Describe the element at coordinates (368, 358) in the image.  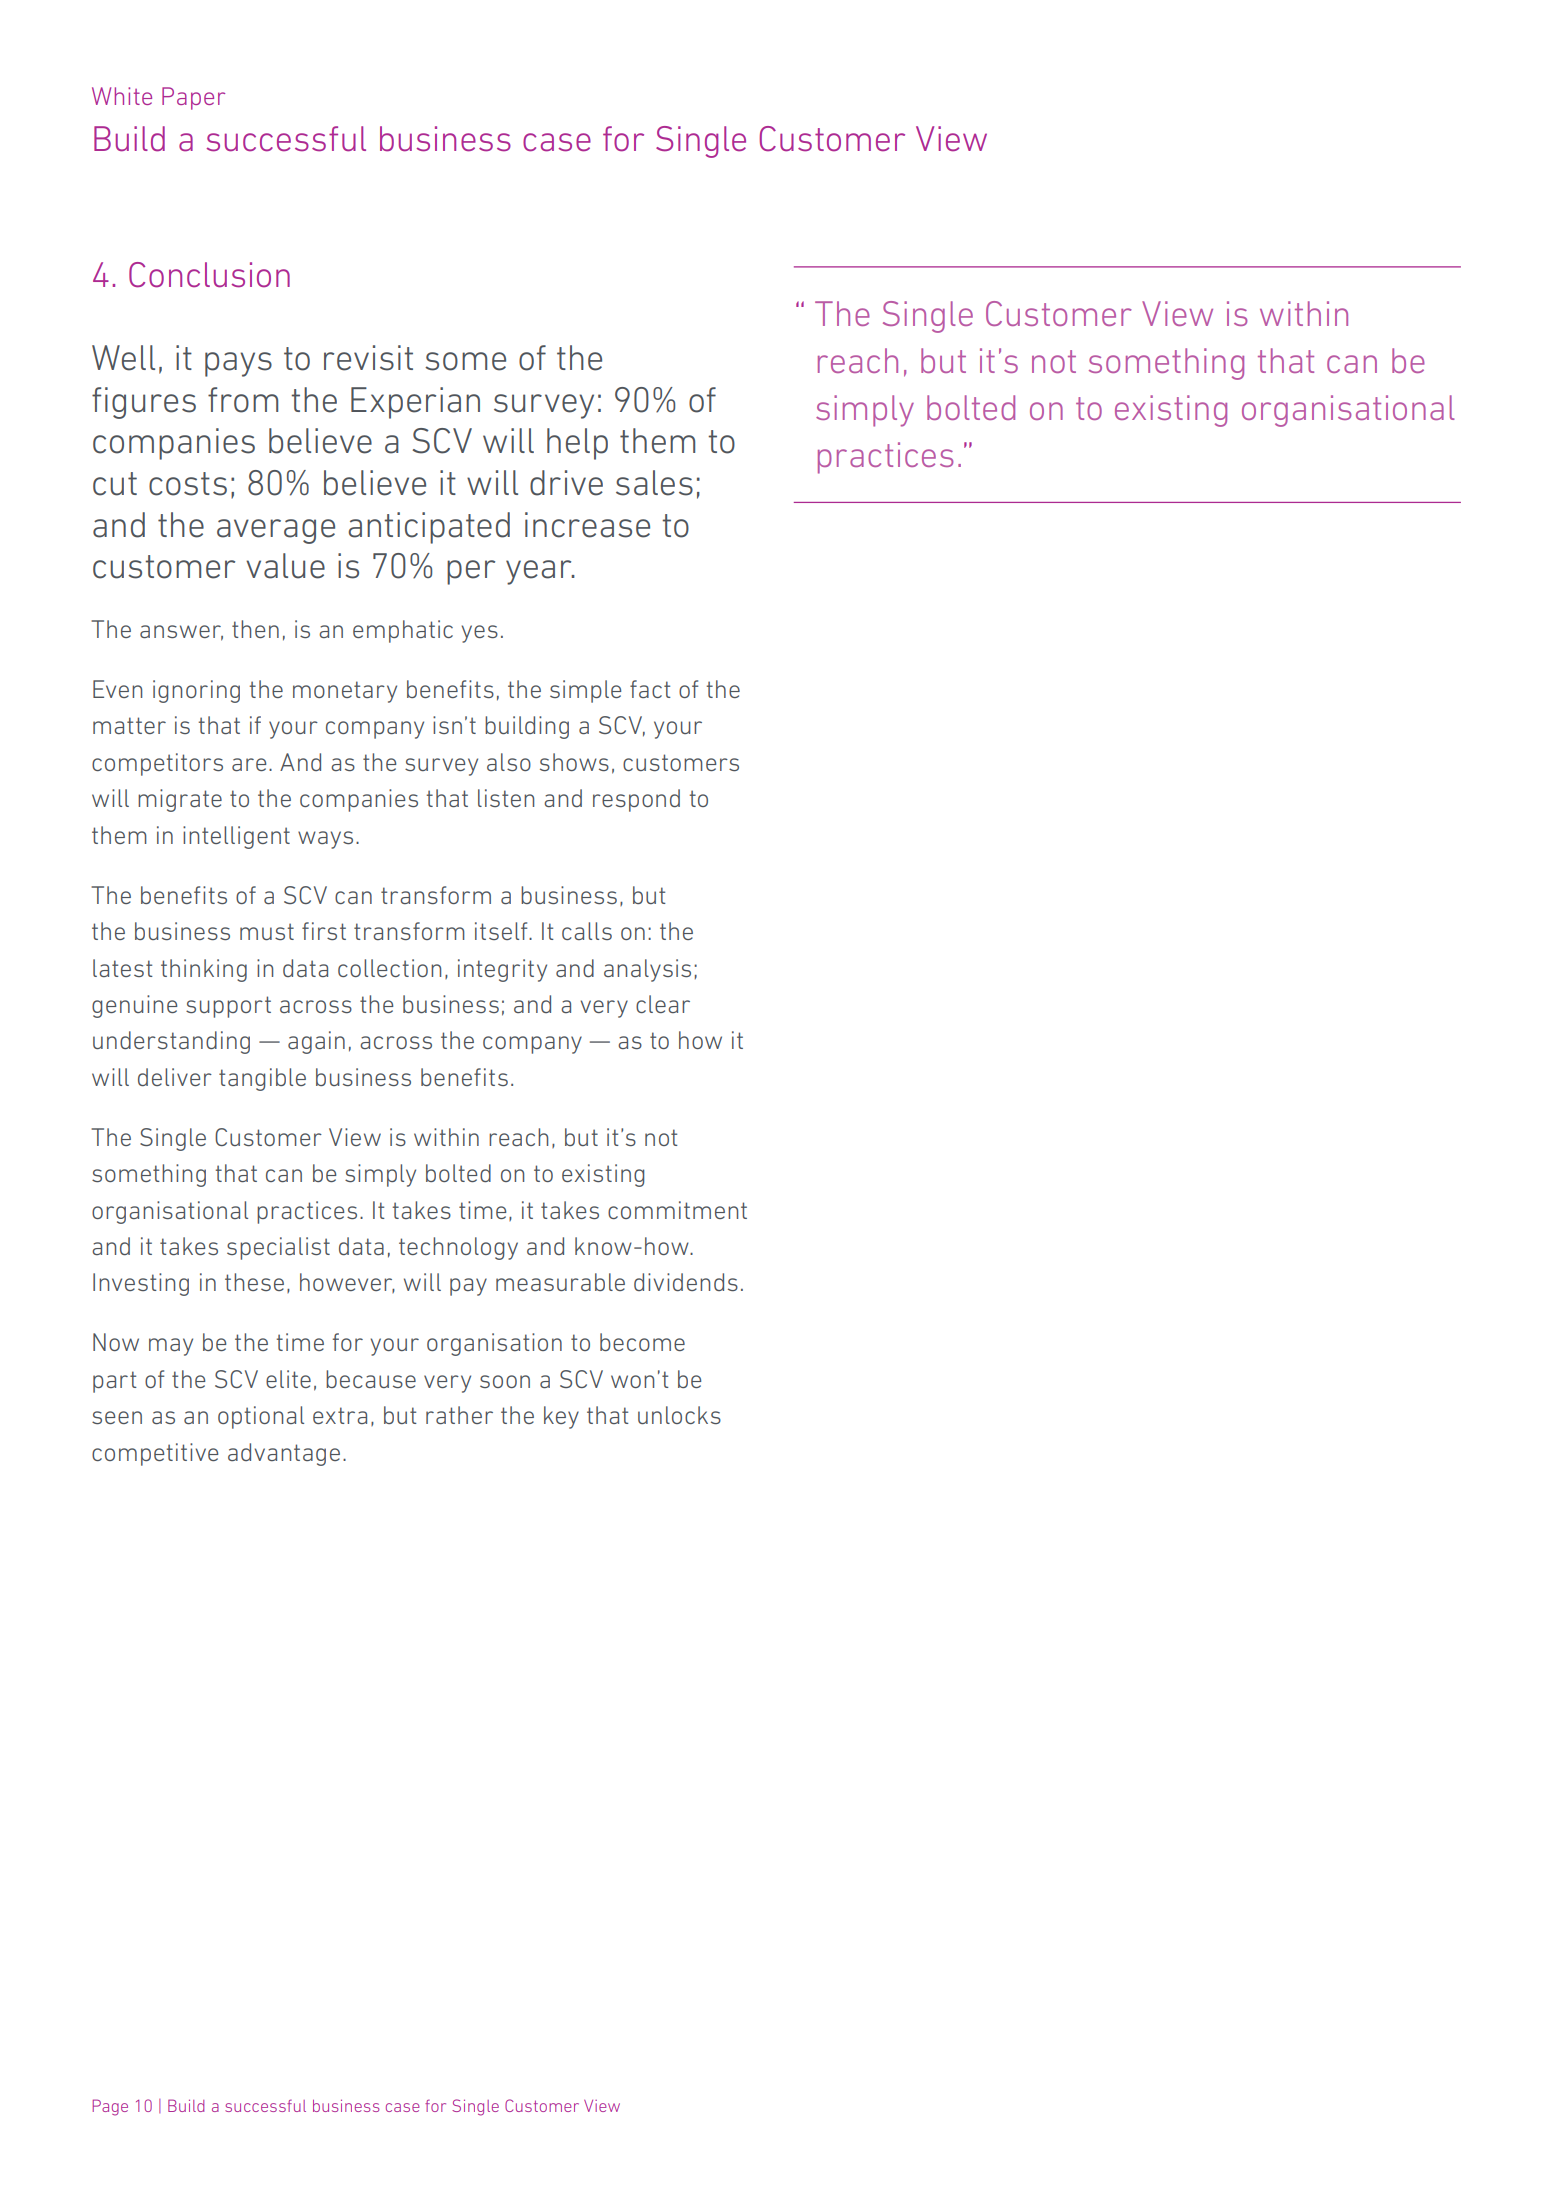
I see `revisit` at that location.
